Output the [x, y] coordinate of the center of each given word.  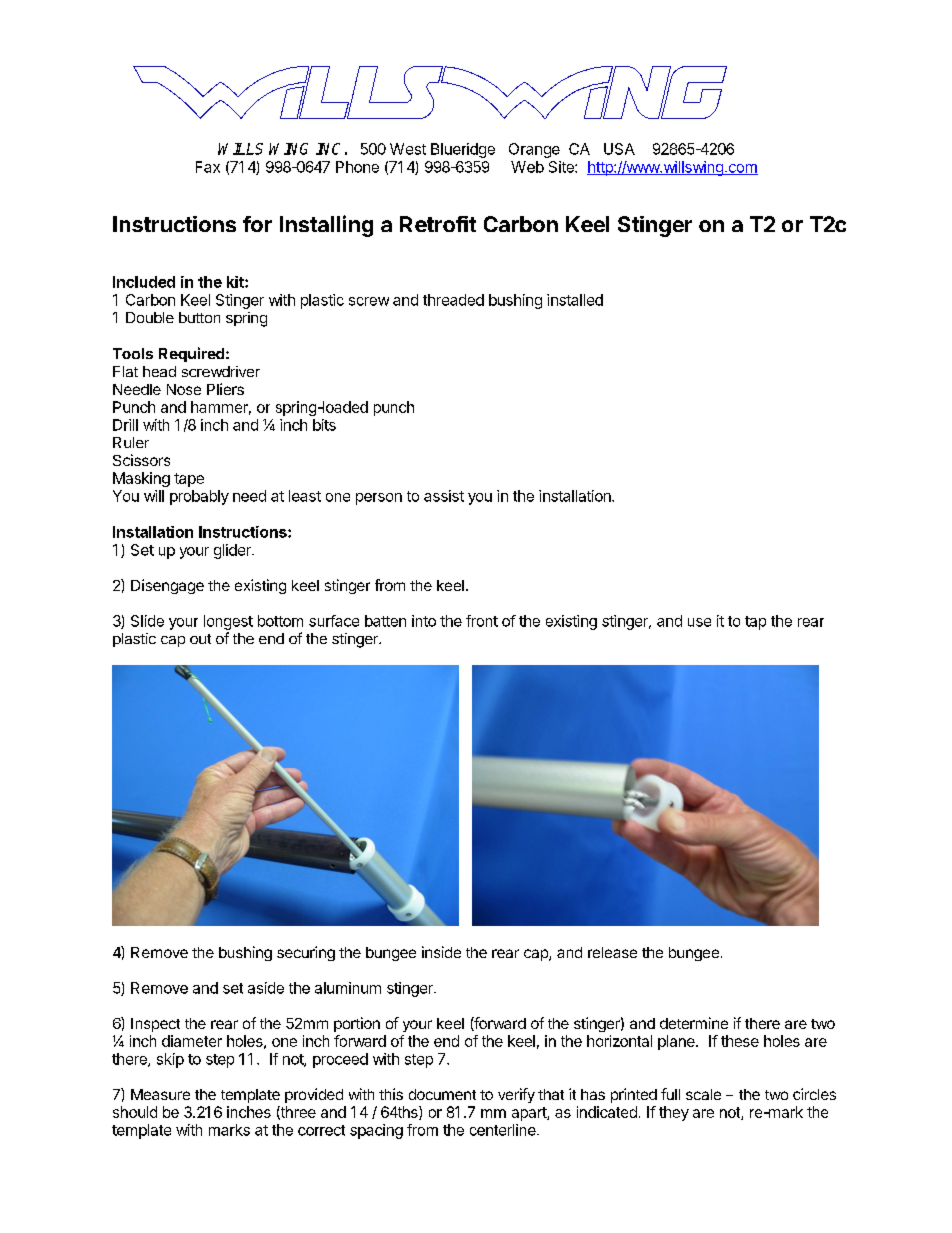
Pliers [225, 389]
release [612, 952]
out [200, 639]
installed [575, 300]
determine [694, 1023]
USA [619, 149]
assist [444, 496]
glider [233, 551]
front [482, 621]
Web [527, 167]
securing [306, 953]
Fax [208, 167]
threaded [453, 300]
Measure [160, 1094]
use [699, 622]
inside [441, 952]
